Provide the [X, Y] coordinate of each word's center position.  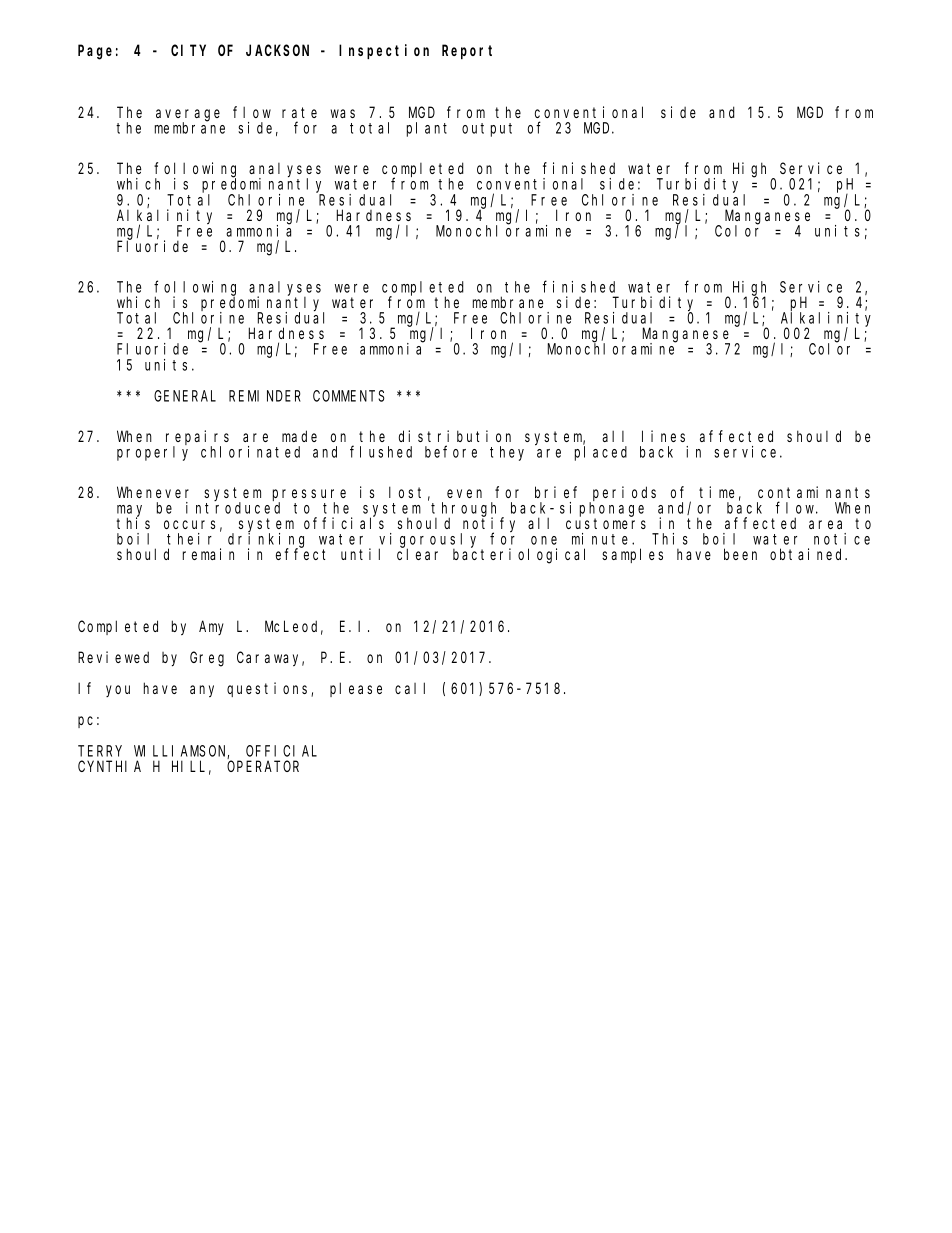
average [188, 116]
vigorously [430, 541]
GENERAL [185, 396]
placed [601, 453]
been [740, 554]
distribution [455, 436]
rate [299, 112]
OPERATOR [263, 766]
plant [427, 129]
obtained [808, 554]
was [343, 113]
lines [663, 436]
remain [208, 554]
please [356, 689]
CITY [188, 50]
